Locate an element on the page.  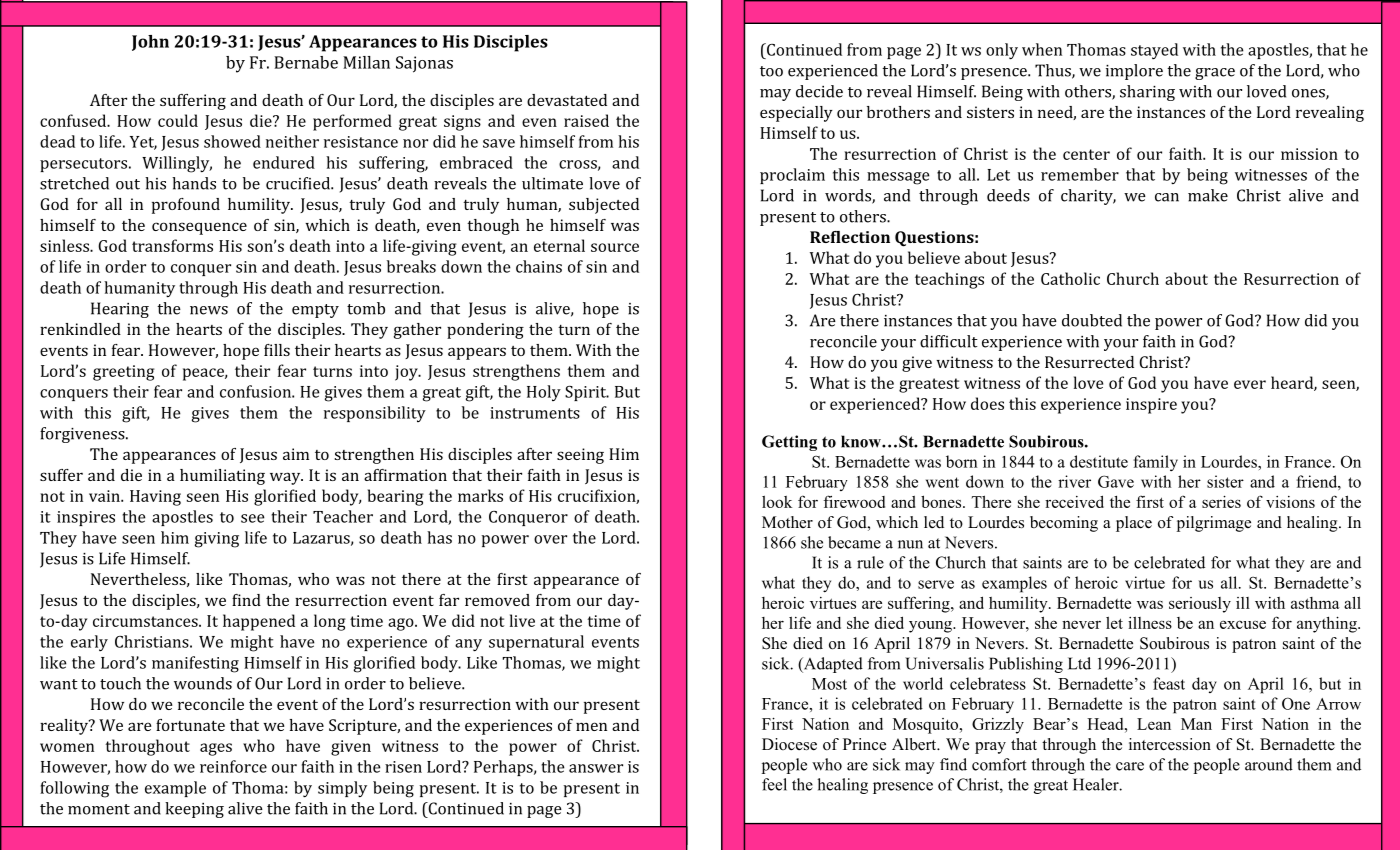
Mother is located at coordinates (787, 522).
